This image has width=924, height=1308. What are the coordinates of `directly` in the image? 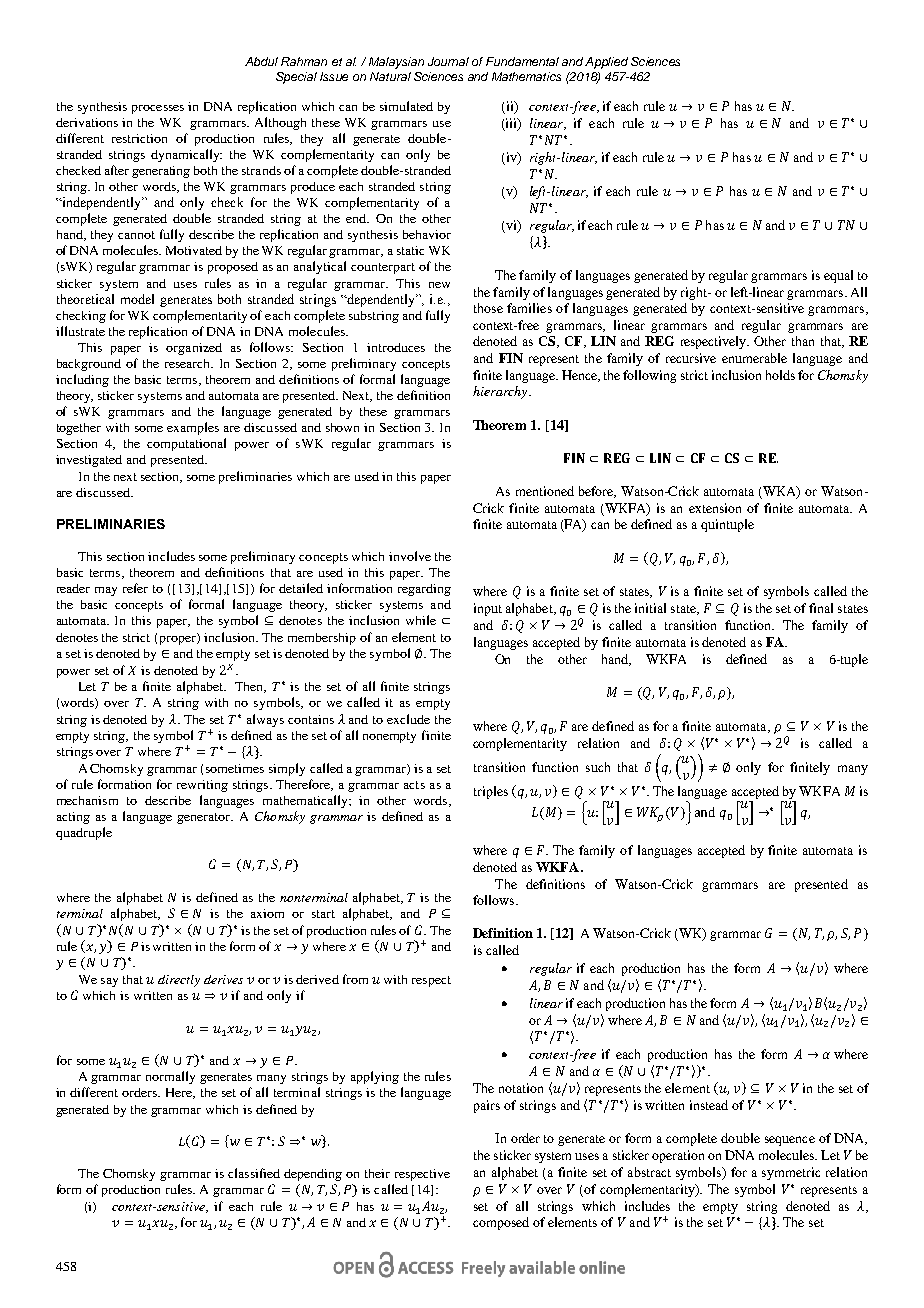 It's located at (179, 981).
